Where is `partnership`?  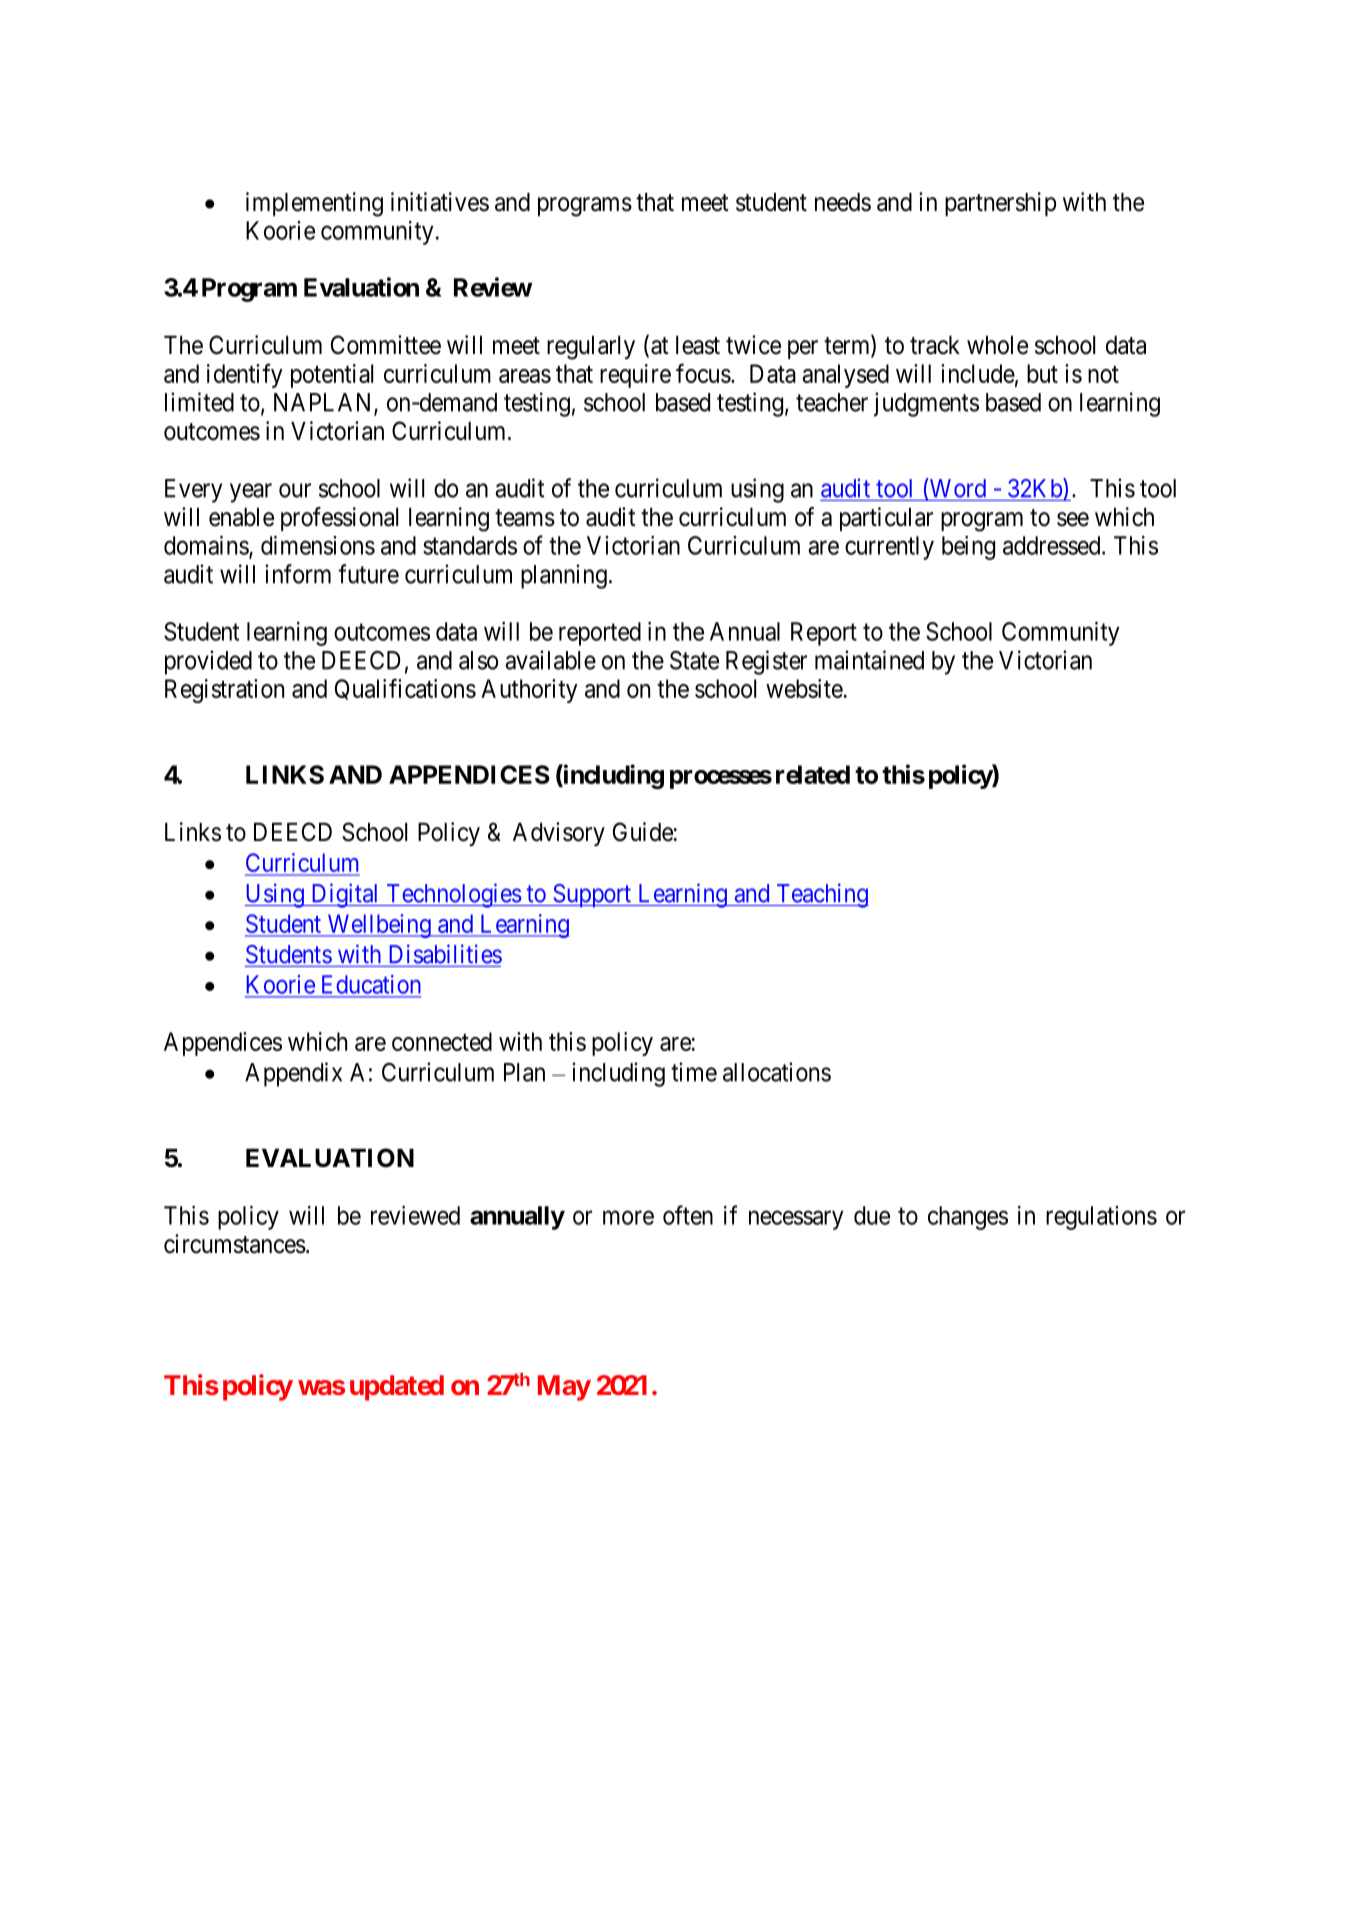
partnership is located at coordinates (1000, 204).
